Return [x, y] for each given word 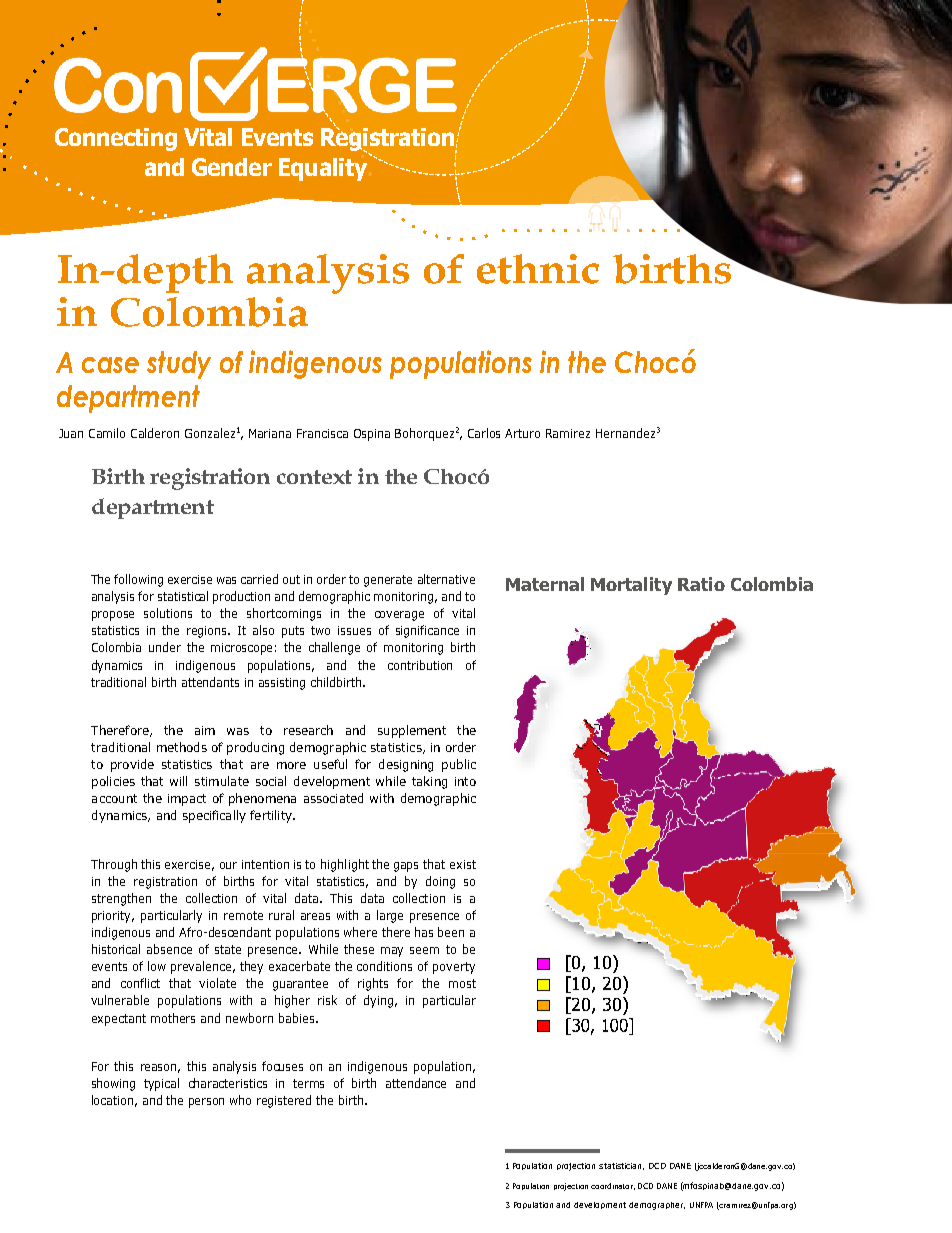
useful [330, 764]
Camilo [107, 433]
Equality [323, 169]
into [465, 781]
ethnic [538, 269]
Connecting [116, 139]
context [314, 477]
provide [132, 765]
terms [308, 1083]
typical [161, 1084]
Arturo [522, 433]
